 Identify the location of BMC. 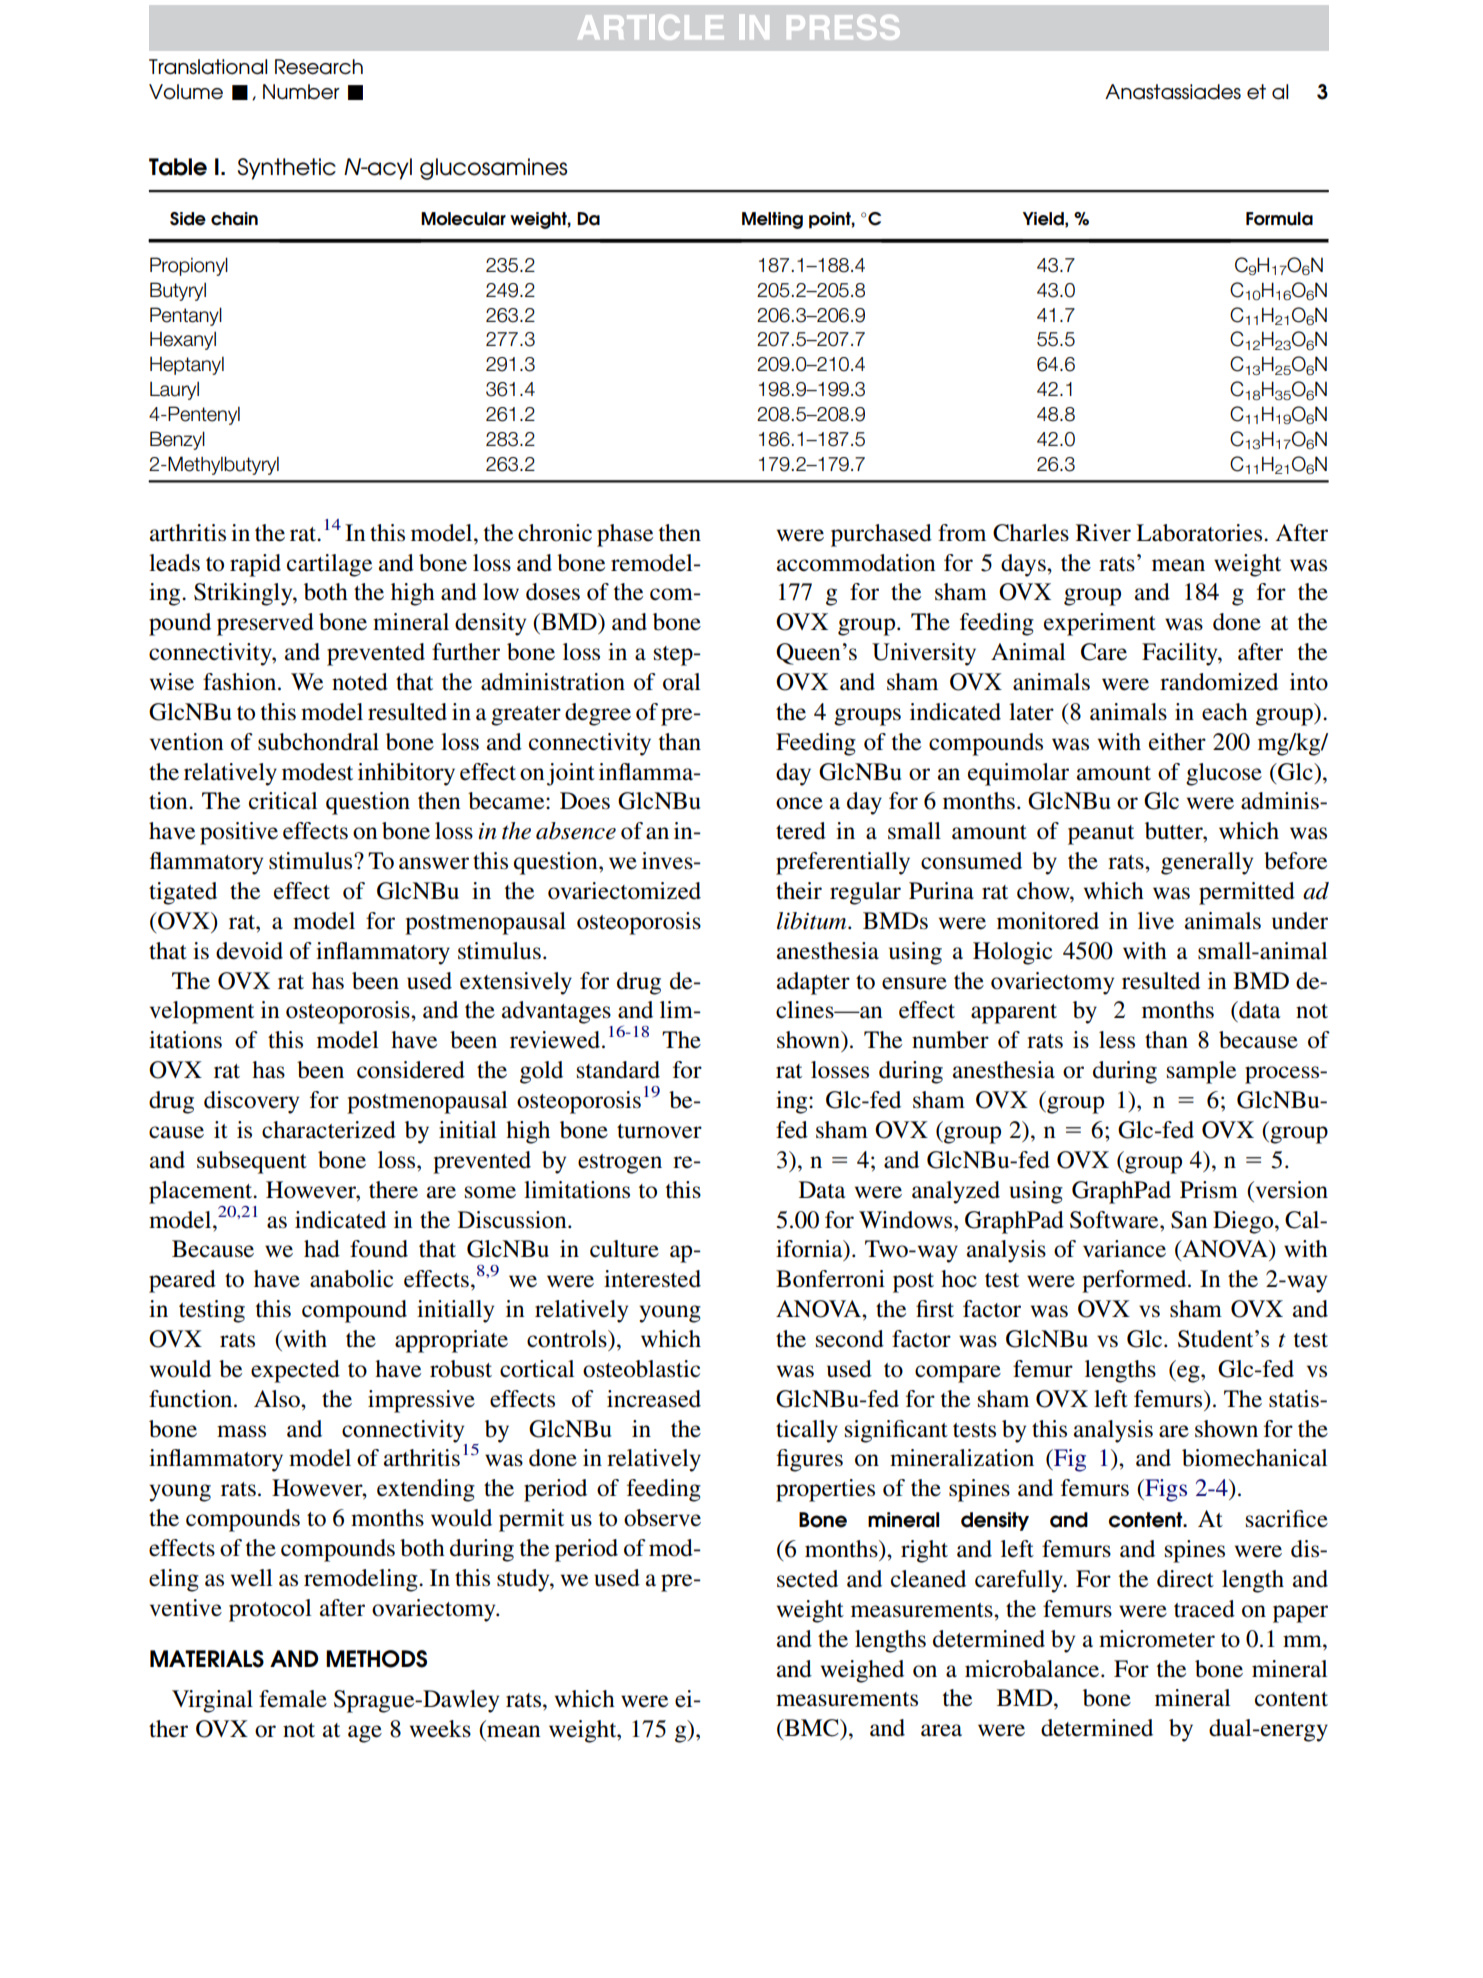
(811, 1728).
